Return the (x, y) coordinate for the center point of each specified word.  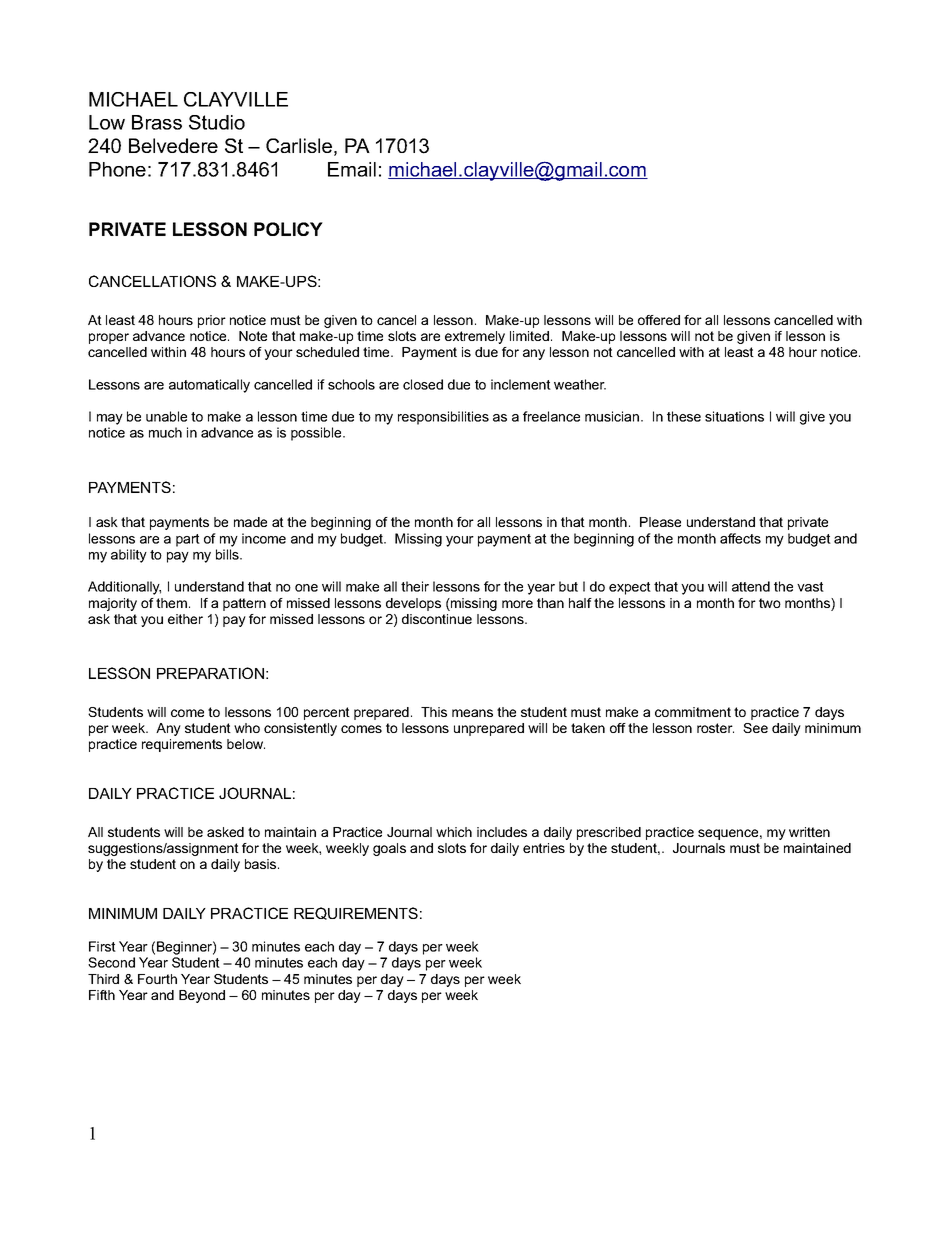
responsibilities (443, 418)
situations (734, 416)
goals (389, 849)
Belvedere (173, 145)
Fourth (157, 979)
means (472, 713)
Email (352, 169)
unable (166, 416)
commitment (693, 712)
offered (659, 320)
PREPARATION (210, 673)
